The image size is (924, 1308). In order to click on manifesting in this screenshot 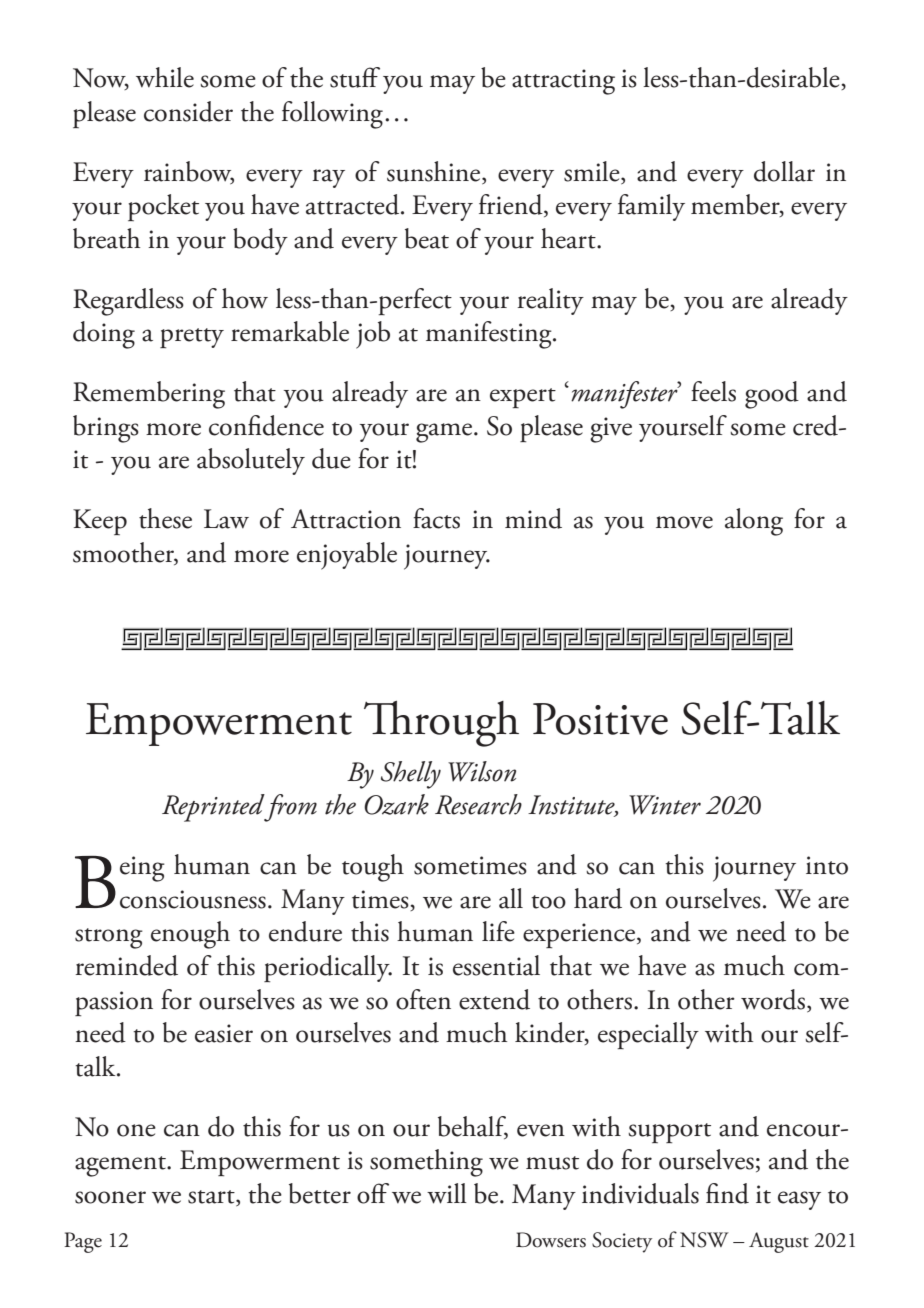, I will do `click(490, 335)`.
